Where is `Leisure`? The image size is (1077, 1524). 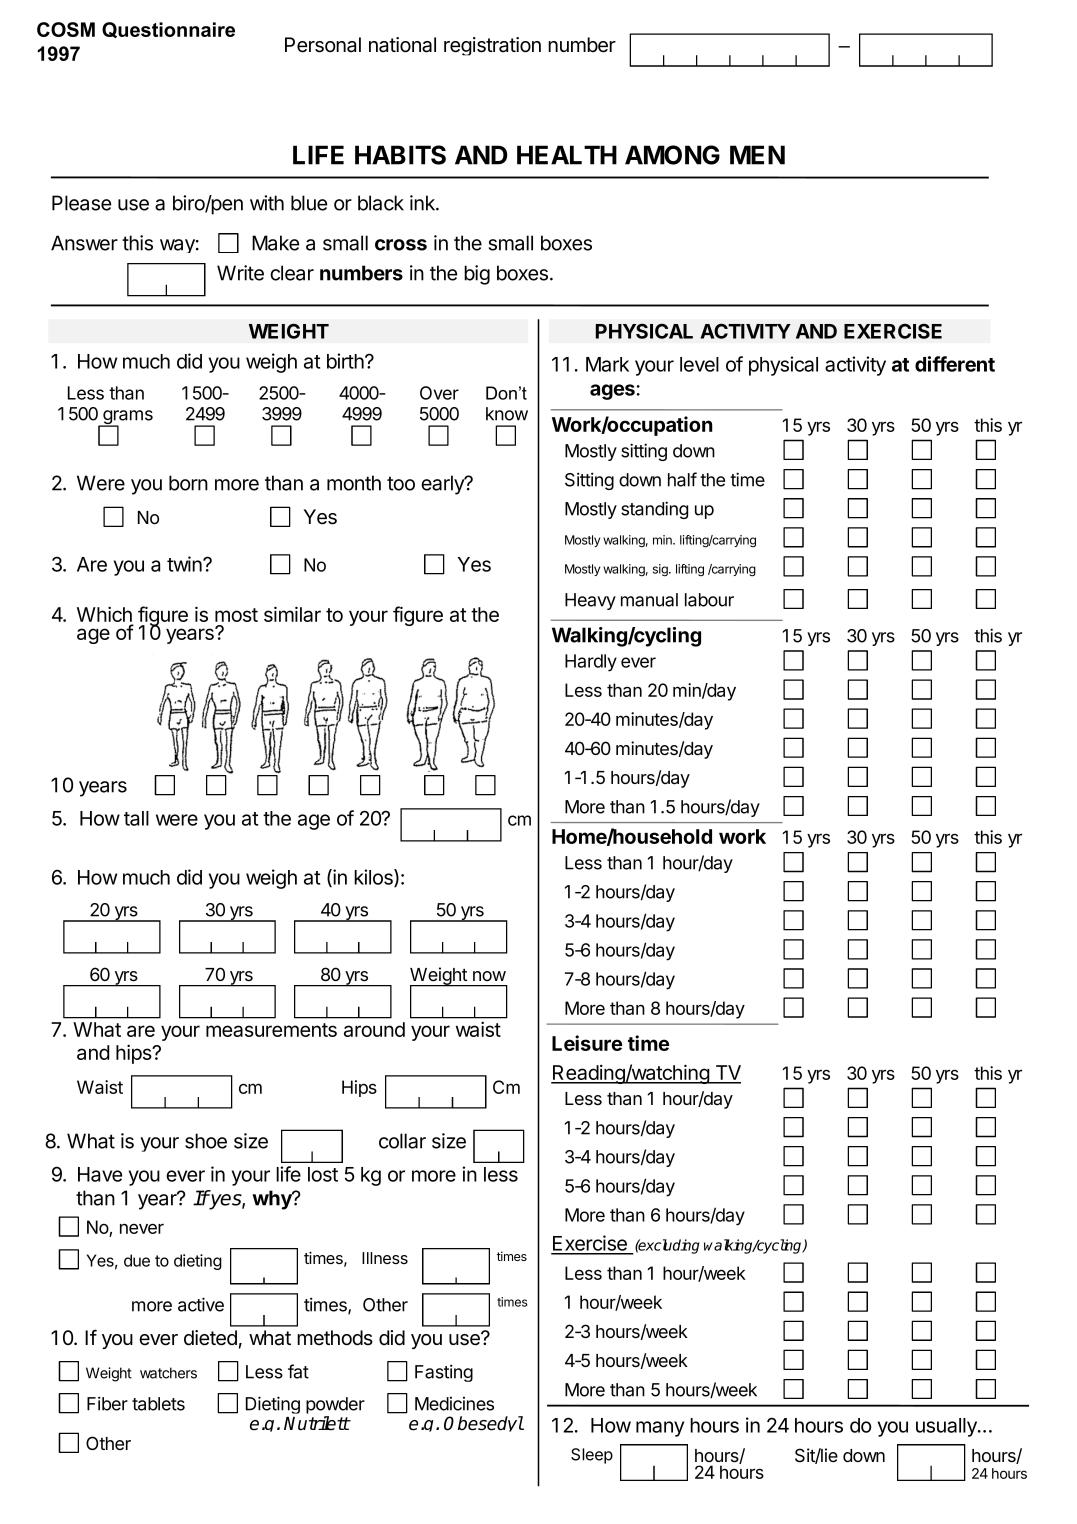
Leisure is located at coordinates (587, 1043).
